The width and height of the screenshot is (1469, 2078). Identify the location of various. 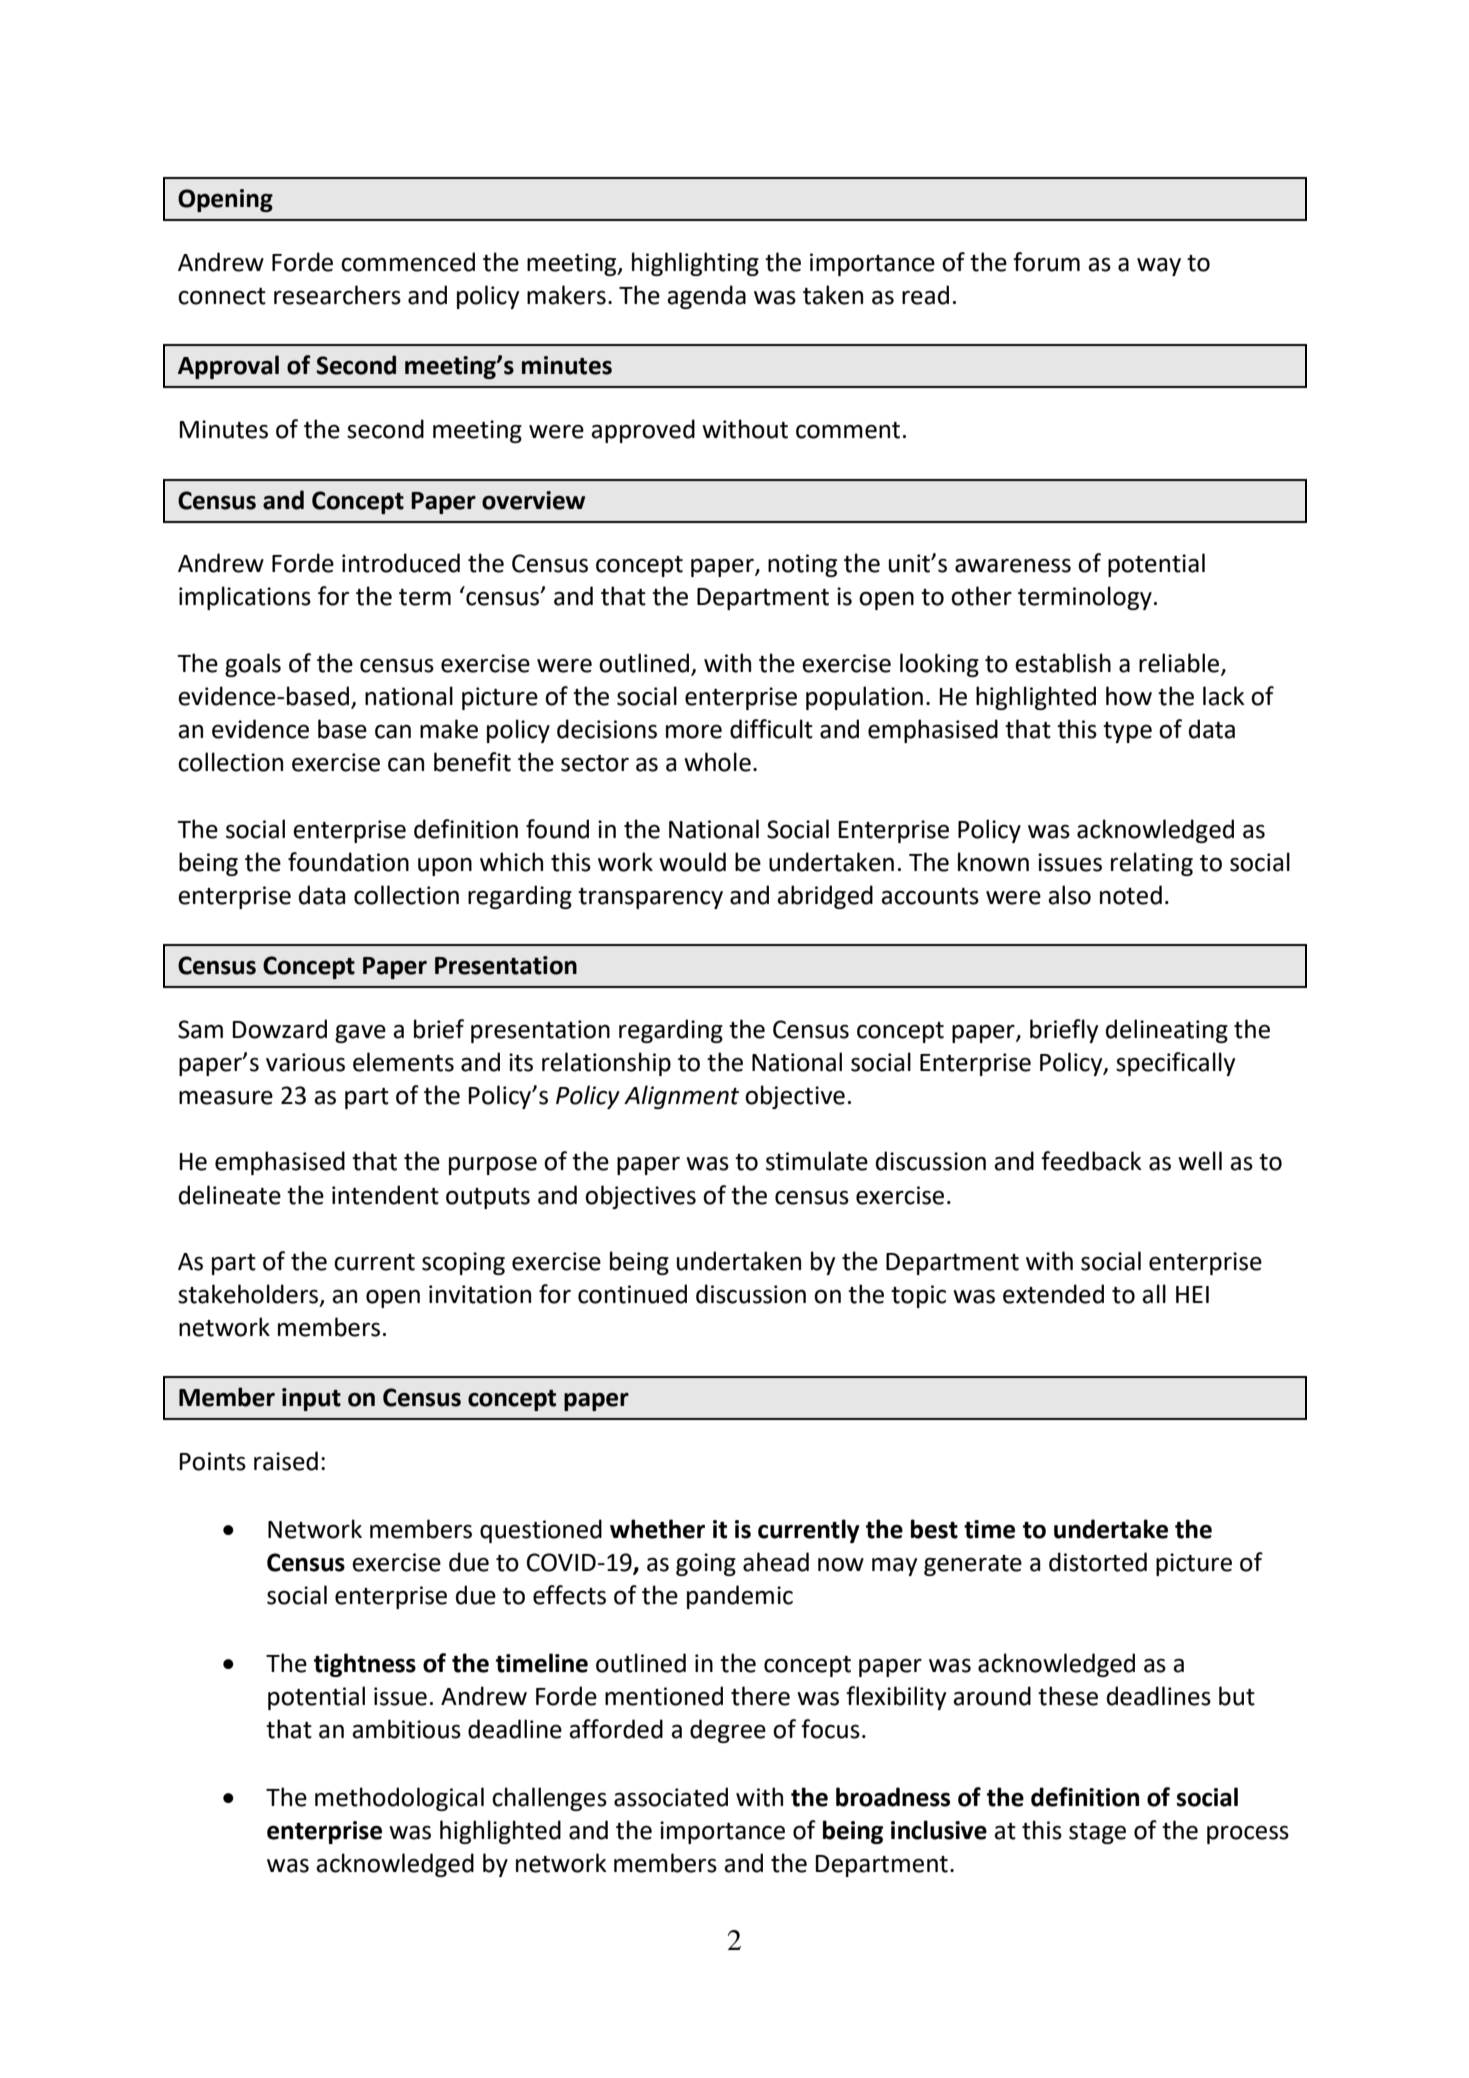
(305, 1062).
